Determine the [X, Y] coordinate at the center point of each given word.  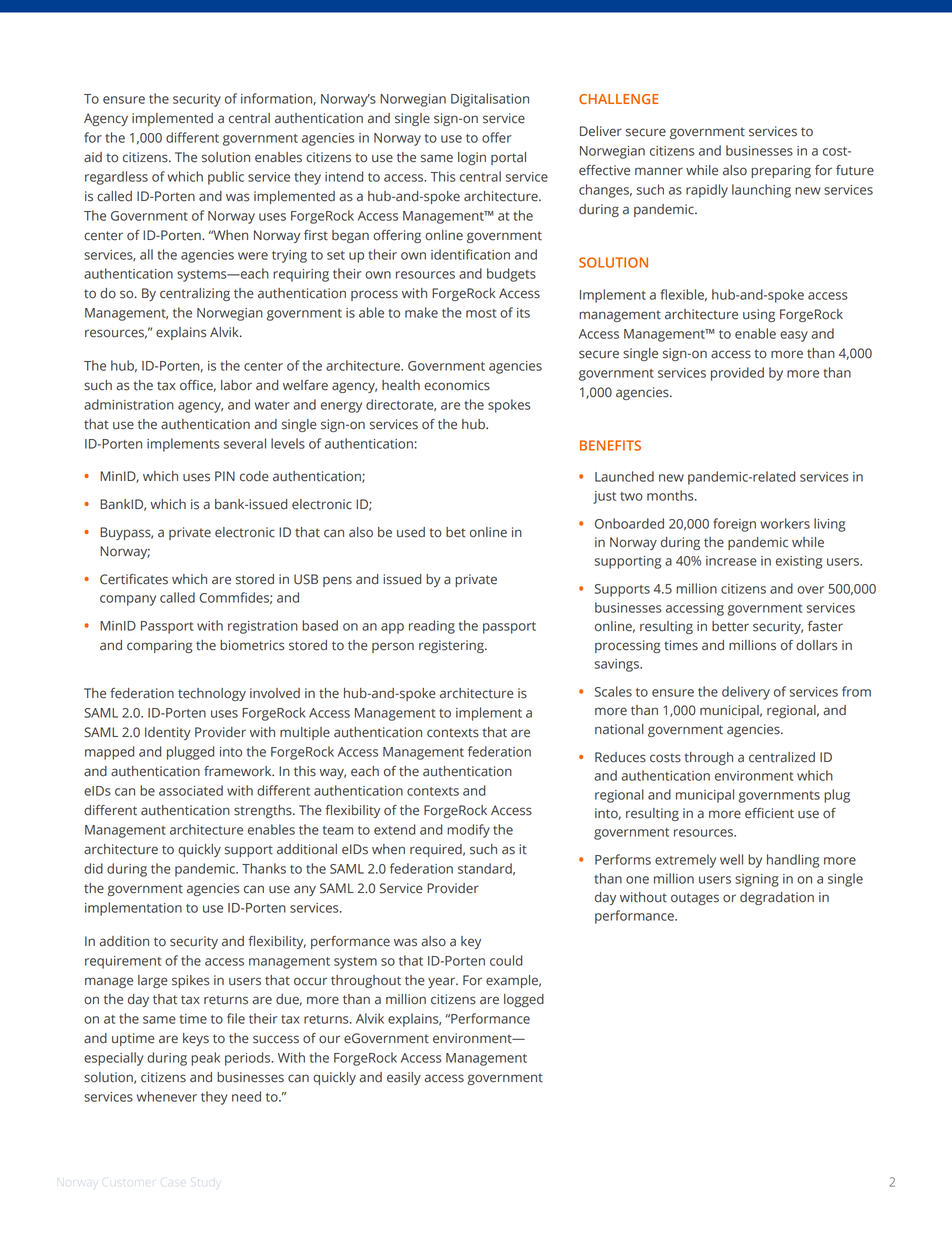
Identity [168, 733]
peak [205, 1059]
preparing [781, 171]
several [245, 443]
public [226, 178]
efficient [769, 813]
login [472, 158]
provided [737, 374]
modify [468, 831]
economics [457, 385]
